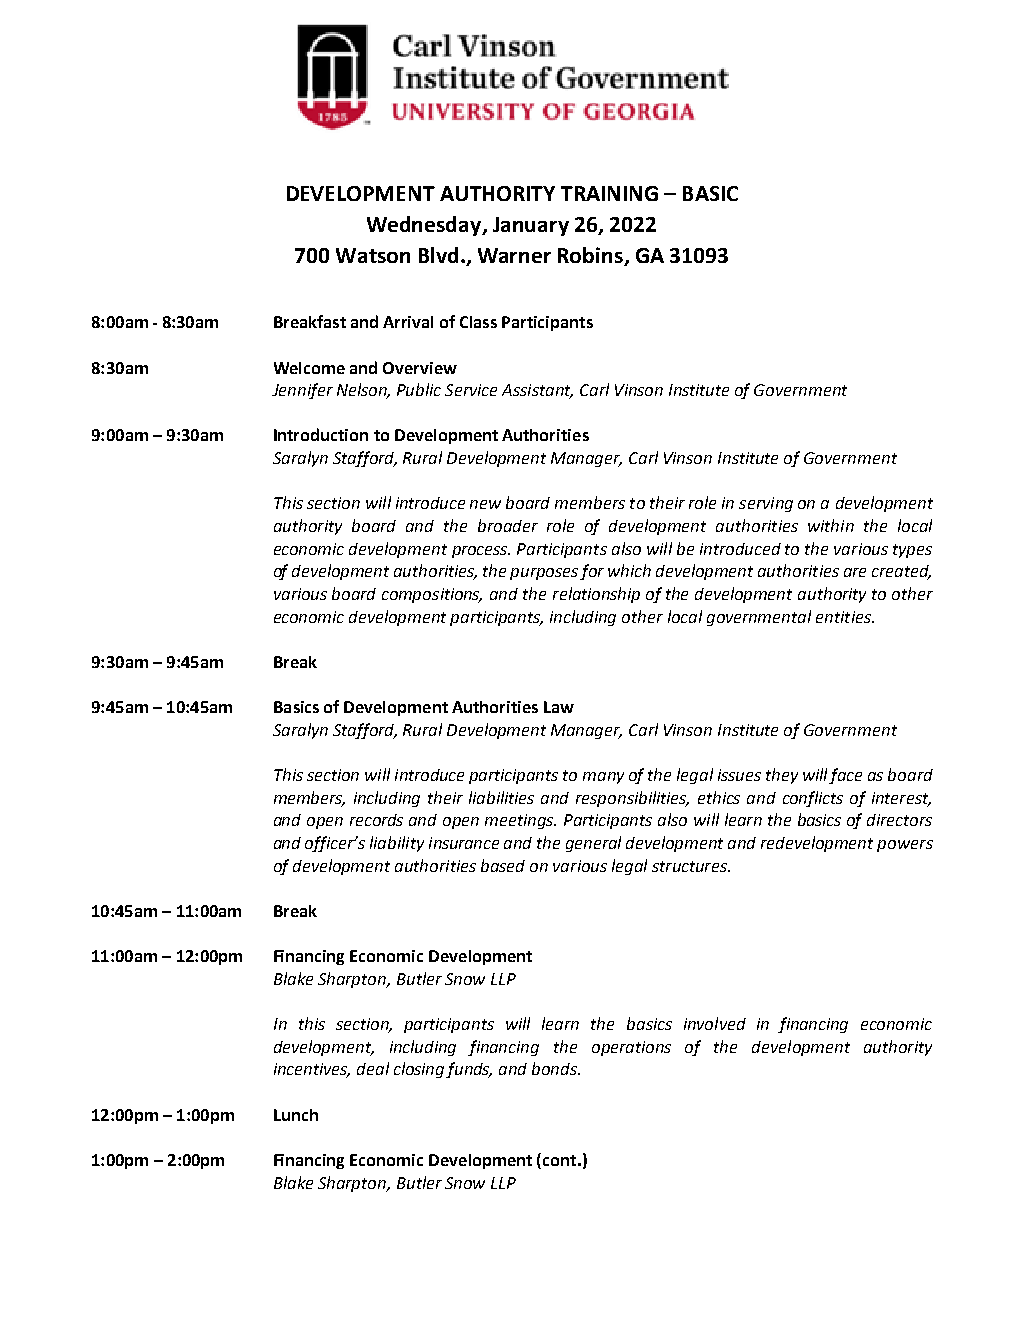  Describe the element at coordinates (596, 595) in the screenshot. I see `relationship` at that location.
